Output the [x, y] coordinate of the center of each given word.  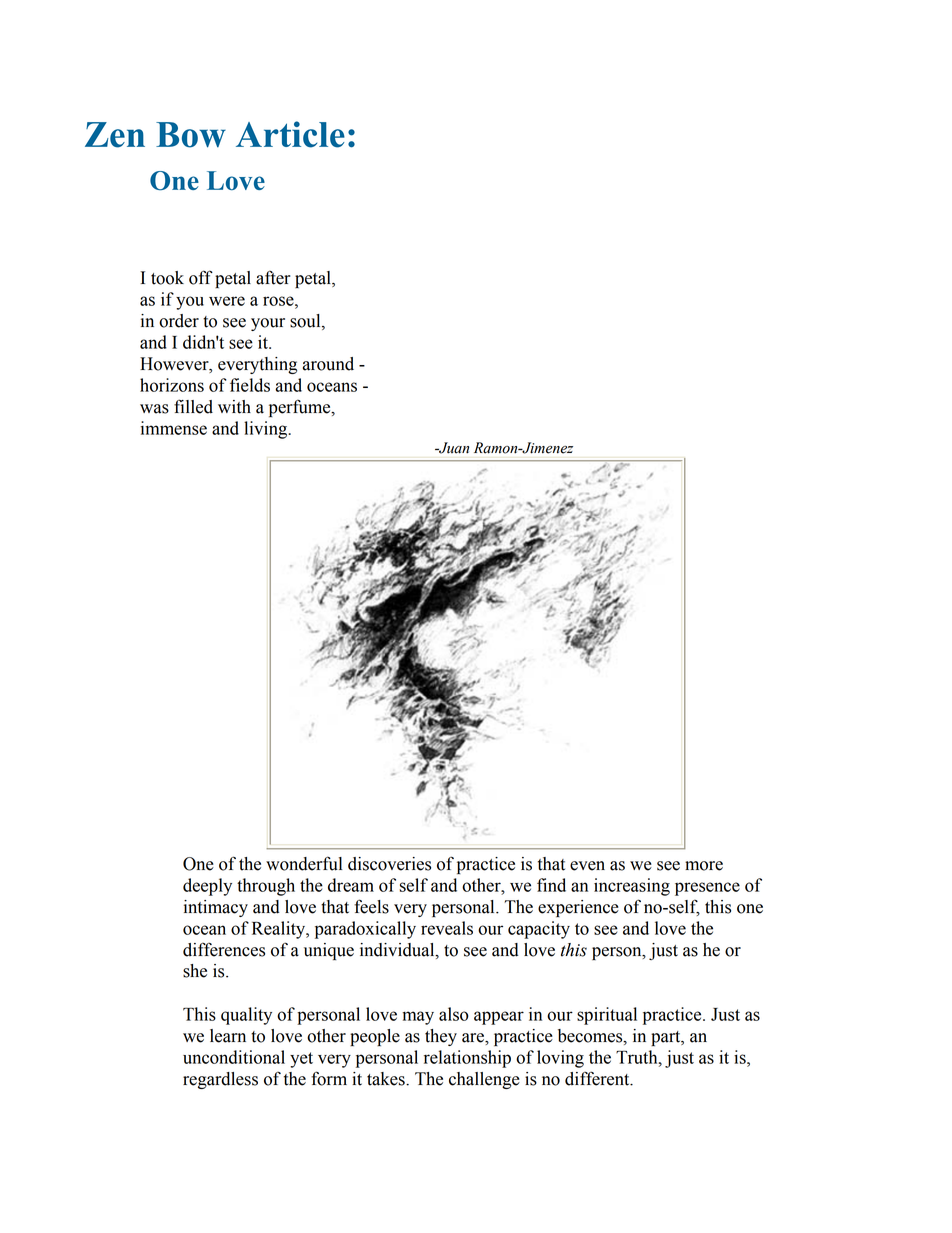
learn [228, 1036]
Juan [453, 448]
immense [174, 428]
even [587, 866]
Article [290, 134]
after [273, 277]
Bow [191, 135]
